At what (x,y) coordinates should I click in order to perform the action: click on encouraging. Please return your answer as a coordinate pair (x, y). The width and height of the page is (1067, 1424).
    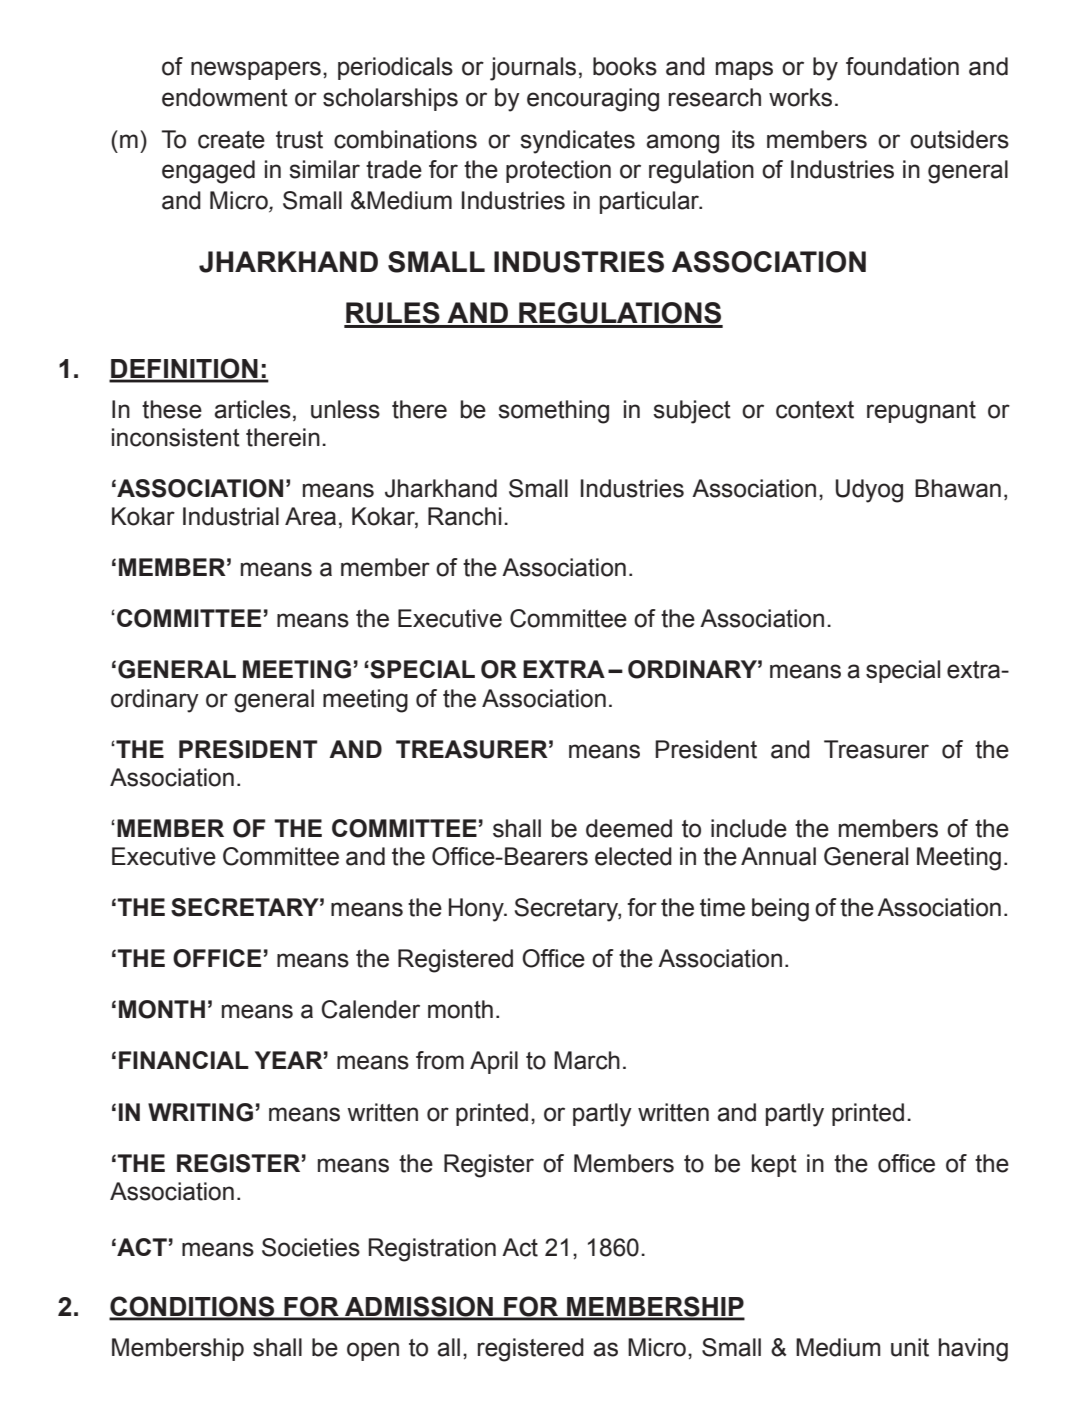
    Looking at the image, I should click on (593, 100).
